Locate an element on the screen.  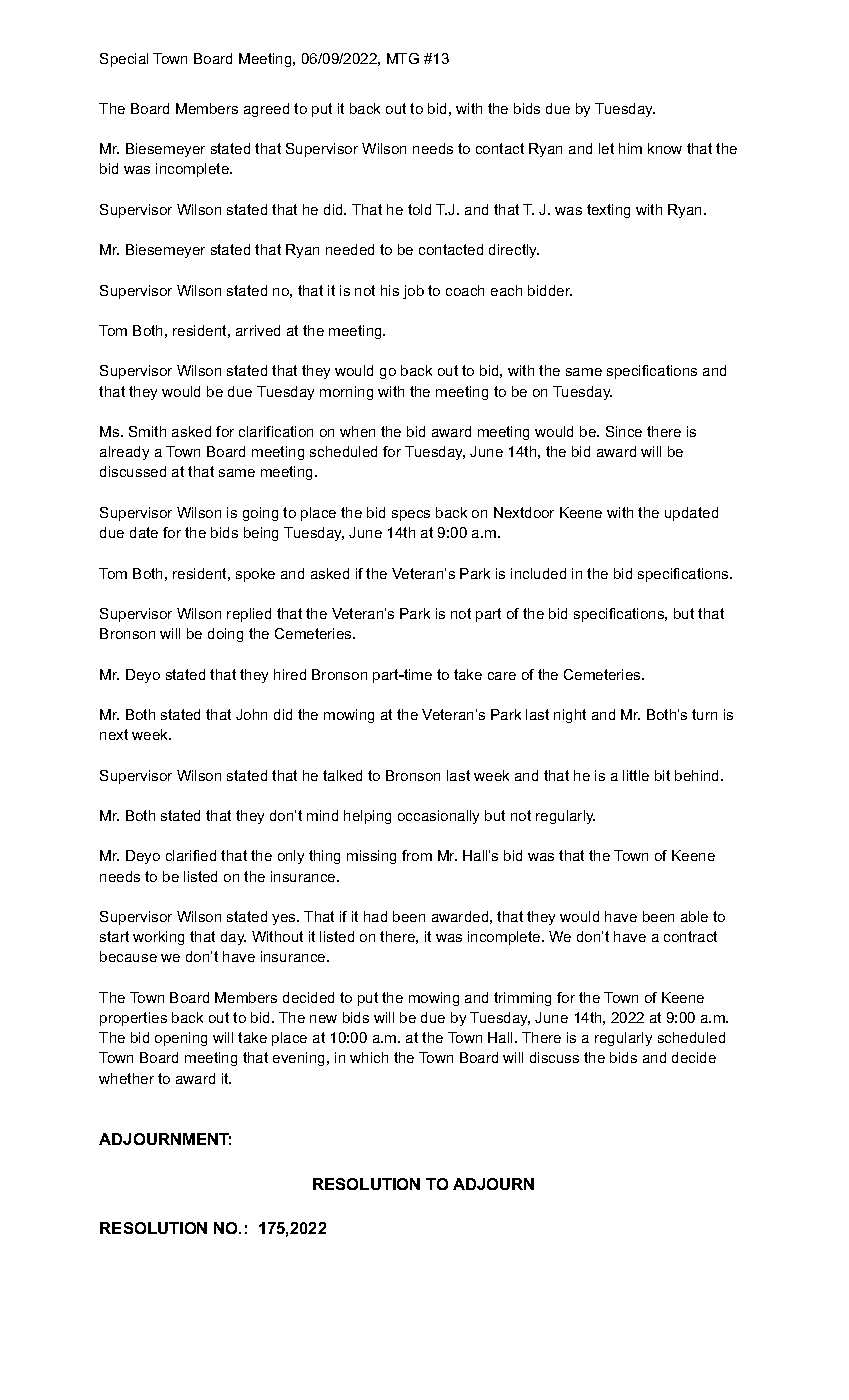
night is located at coordinates (570, 716).
